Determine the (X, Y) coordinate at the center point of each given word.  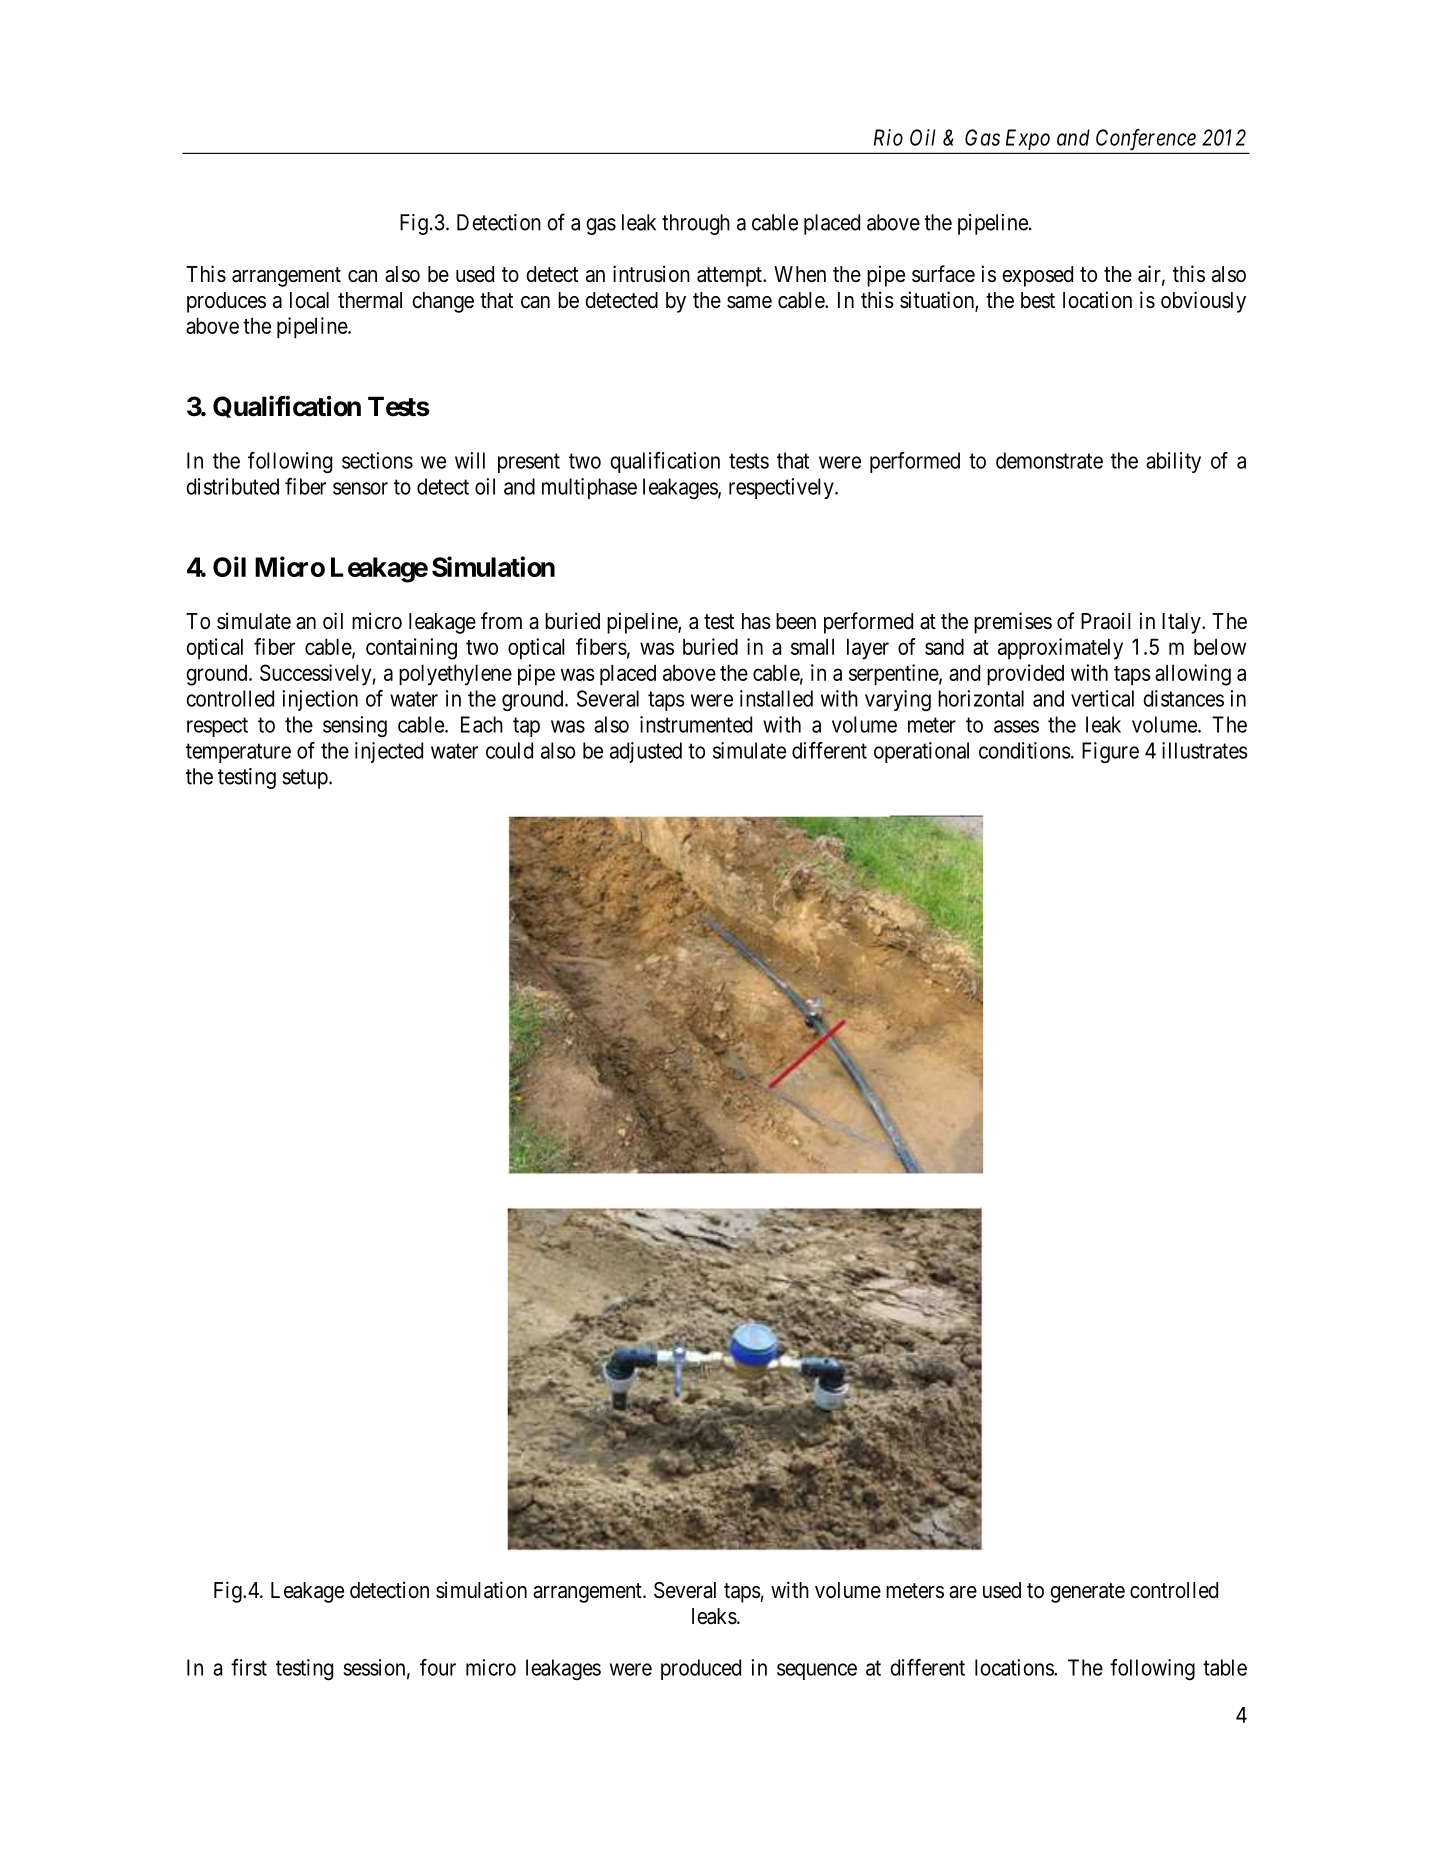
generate (1087, 1593)
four (438, 1667)
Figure (1110, 752)
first (249, 1667)
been (796, 621)
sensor (360, 488)
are (963, 1592)
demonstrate (1049, 460)
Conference (1146, 139)
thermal (370, 300)
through (696, 224)
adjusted (646, 752)
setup (305, 779)
